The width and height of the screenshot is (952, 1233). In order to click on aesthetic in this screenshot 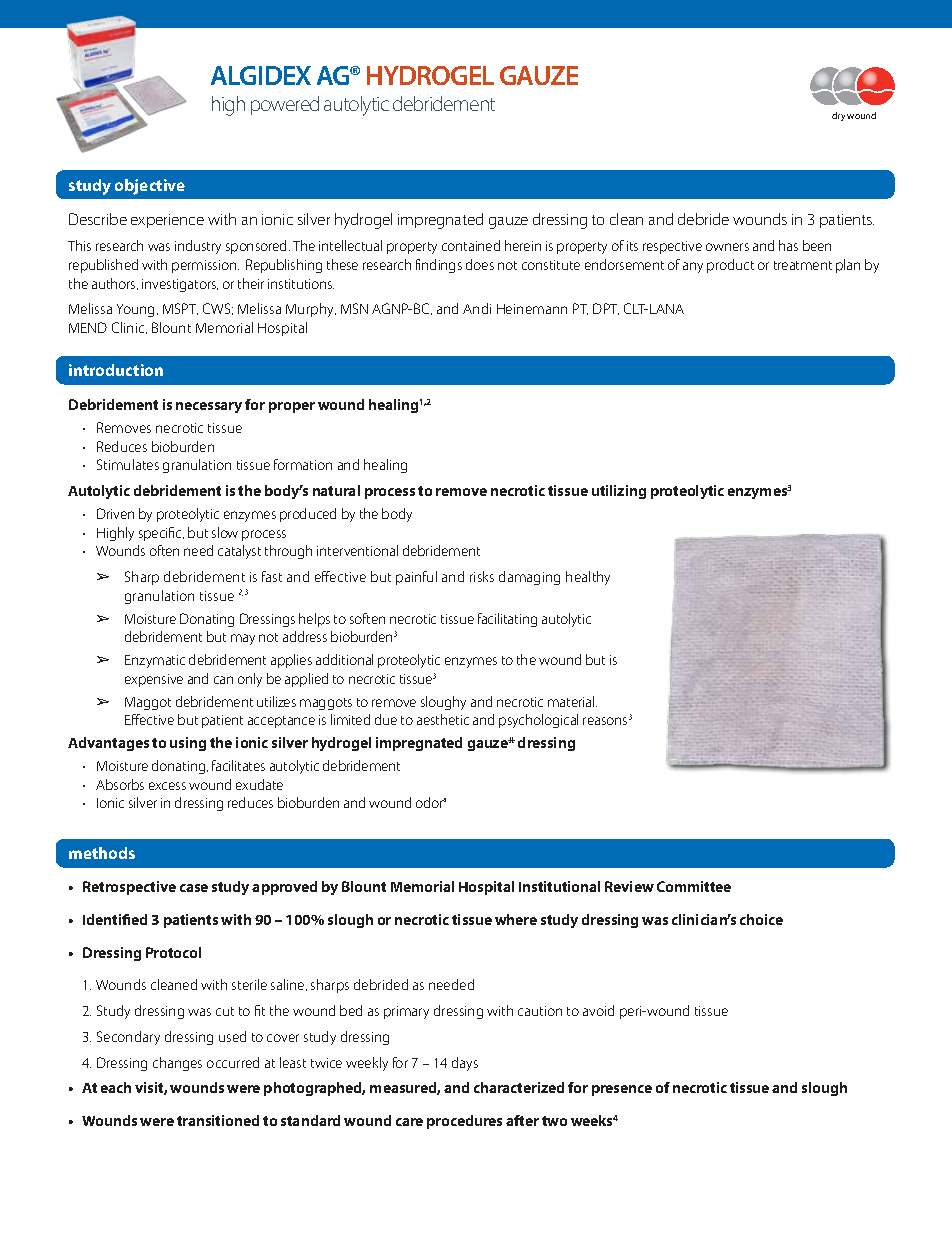, I will do `click(443, 719)`.
